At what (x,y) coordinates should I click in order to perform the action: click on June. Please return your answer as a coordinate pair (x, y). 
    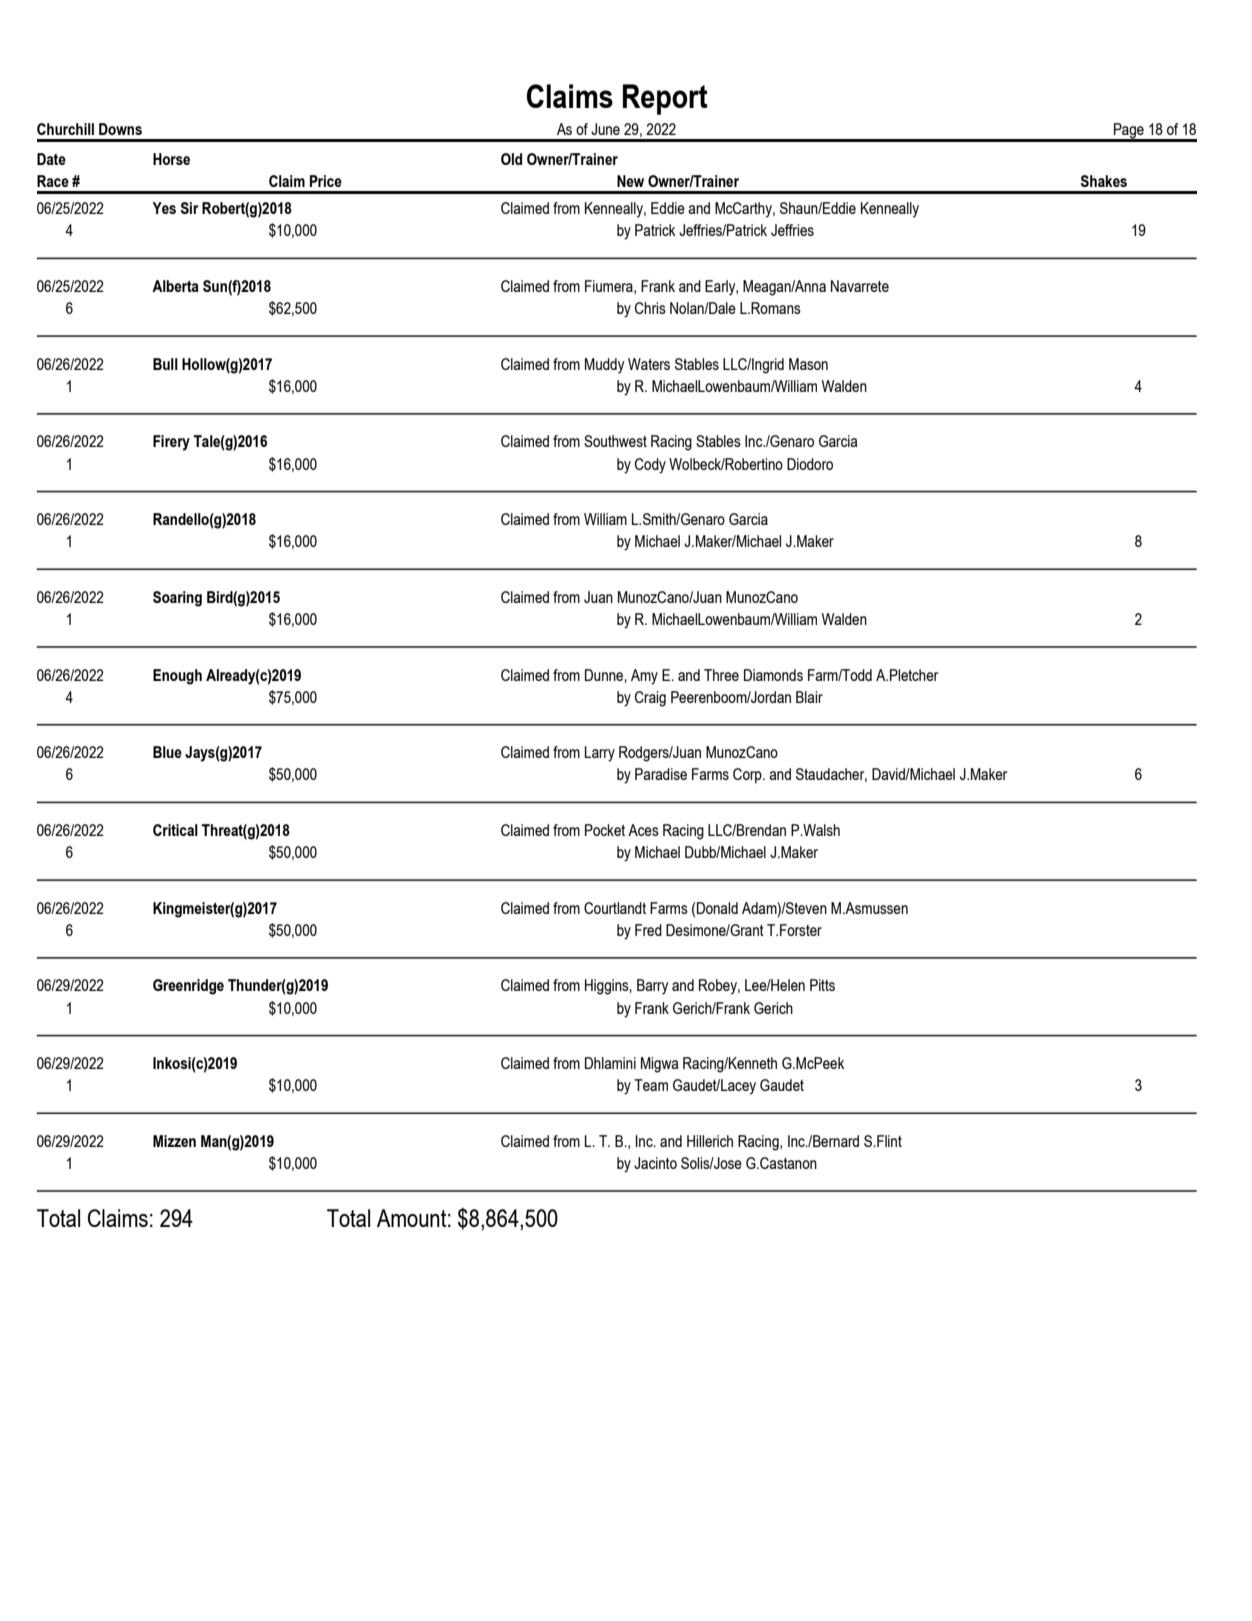
    Looking at the image, I should click on (605, 129).
